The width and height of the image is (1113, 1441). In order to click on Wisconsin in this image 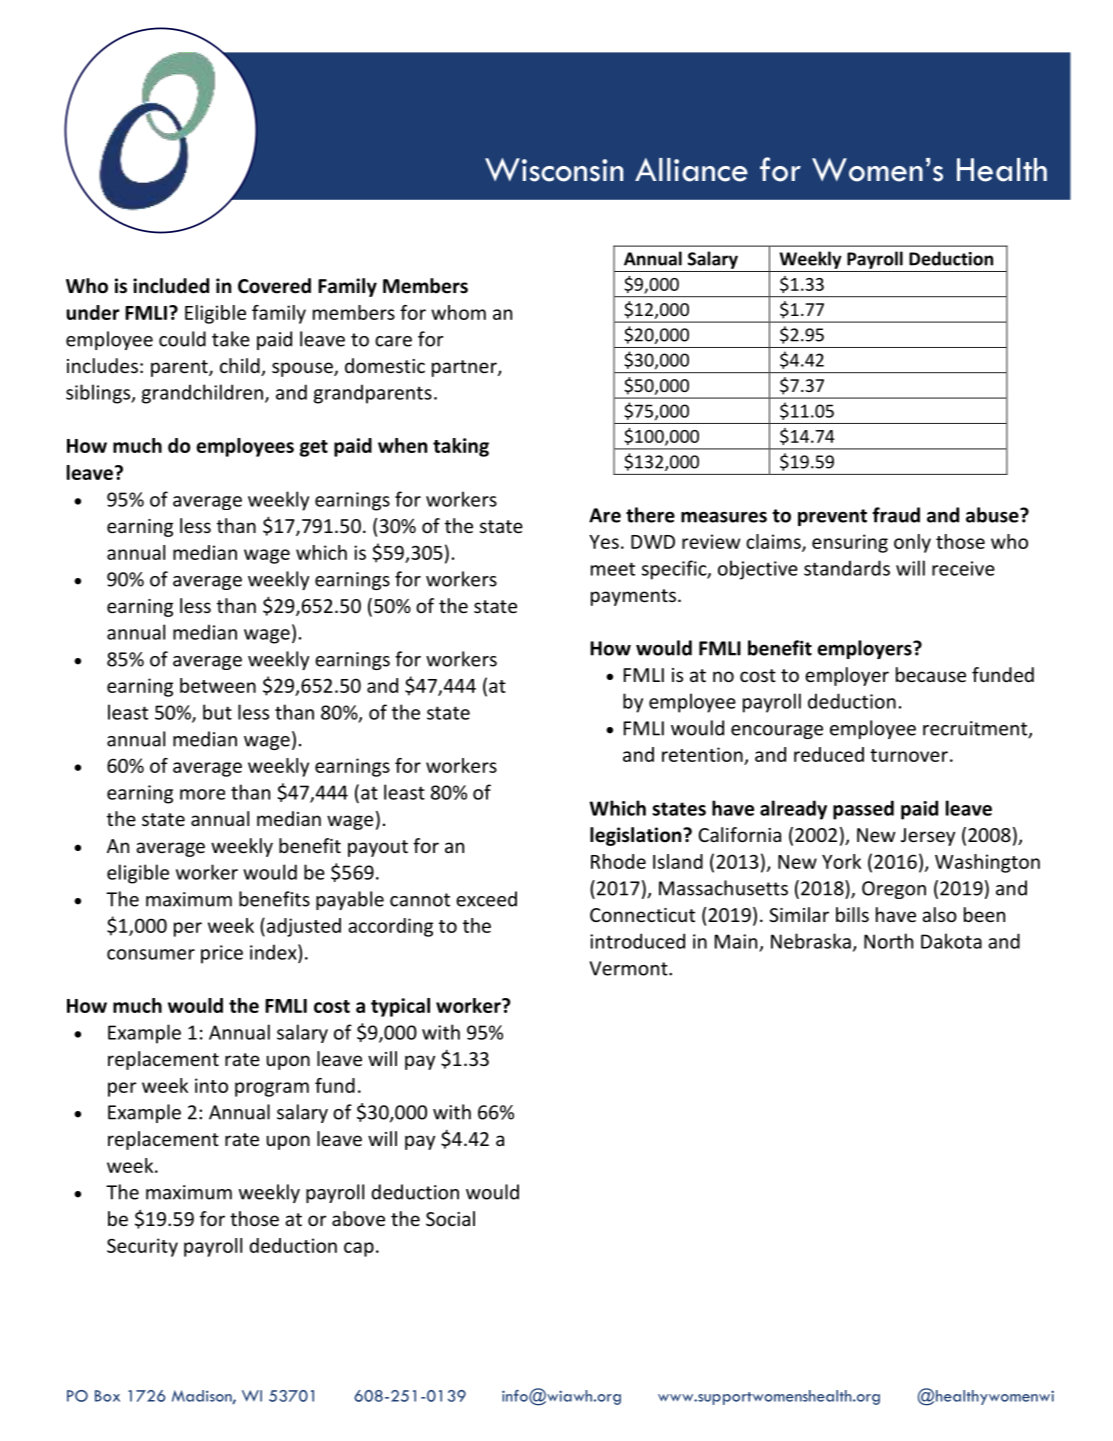, I will do `click(554, 170)`.
